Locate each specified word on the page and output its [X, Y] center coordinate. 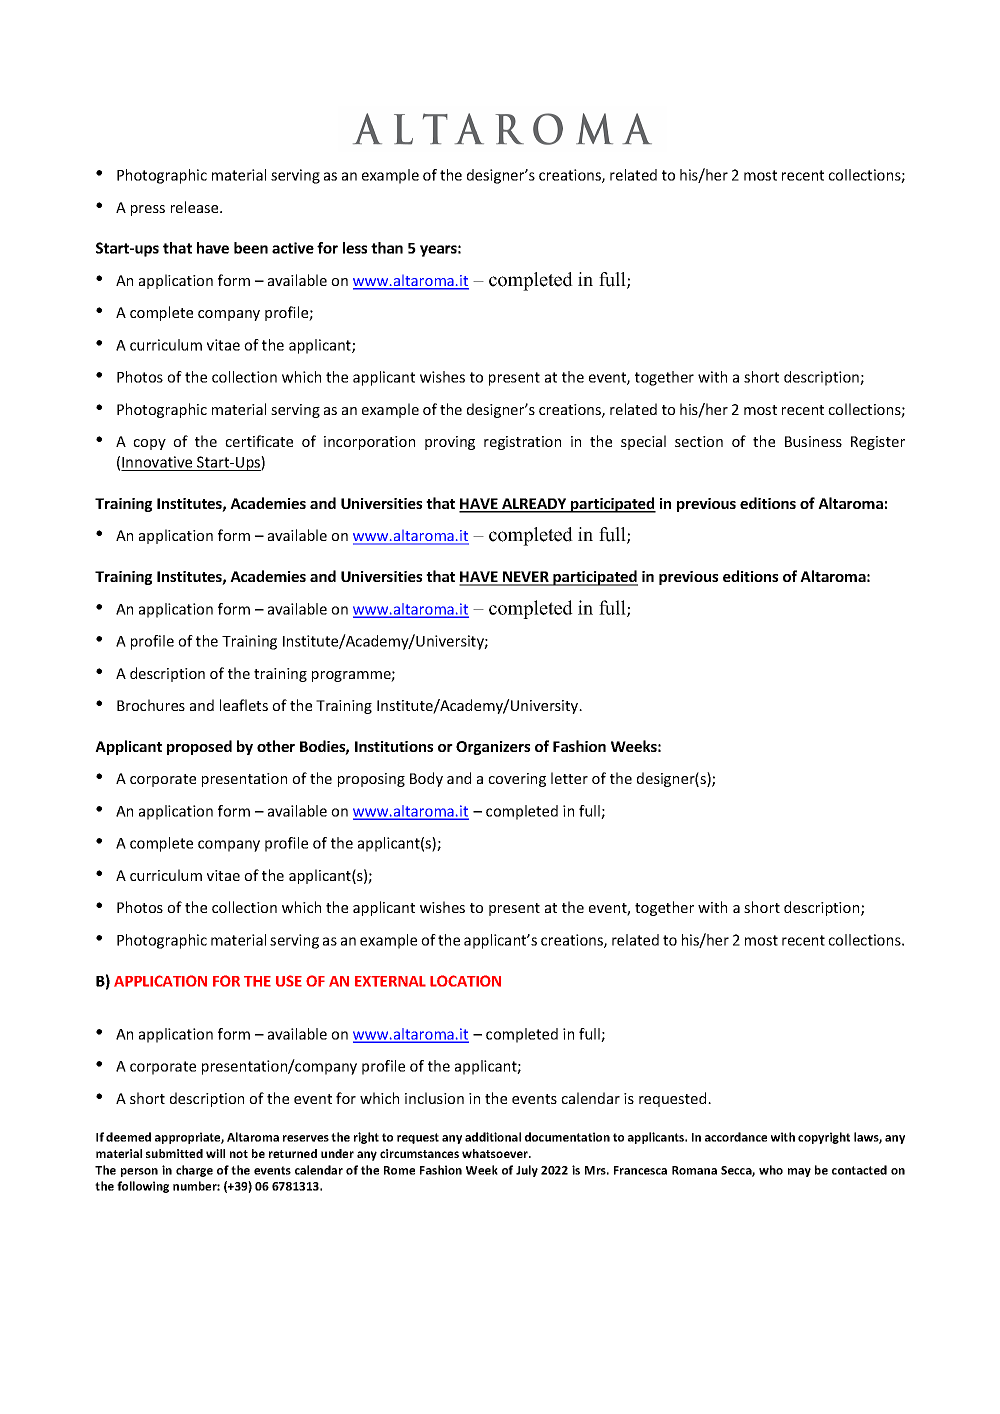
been [251, 248]
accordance [736, 1137]
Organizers [493, 748]
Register [878, 443]
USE [289, 981]
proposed [199, 747]
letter [569, 778]
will [215, 1153]
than [387, 248]
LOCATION [465, 981]
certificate [259, 441]
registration [522, 443]
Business [813, 441]
